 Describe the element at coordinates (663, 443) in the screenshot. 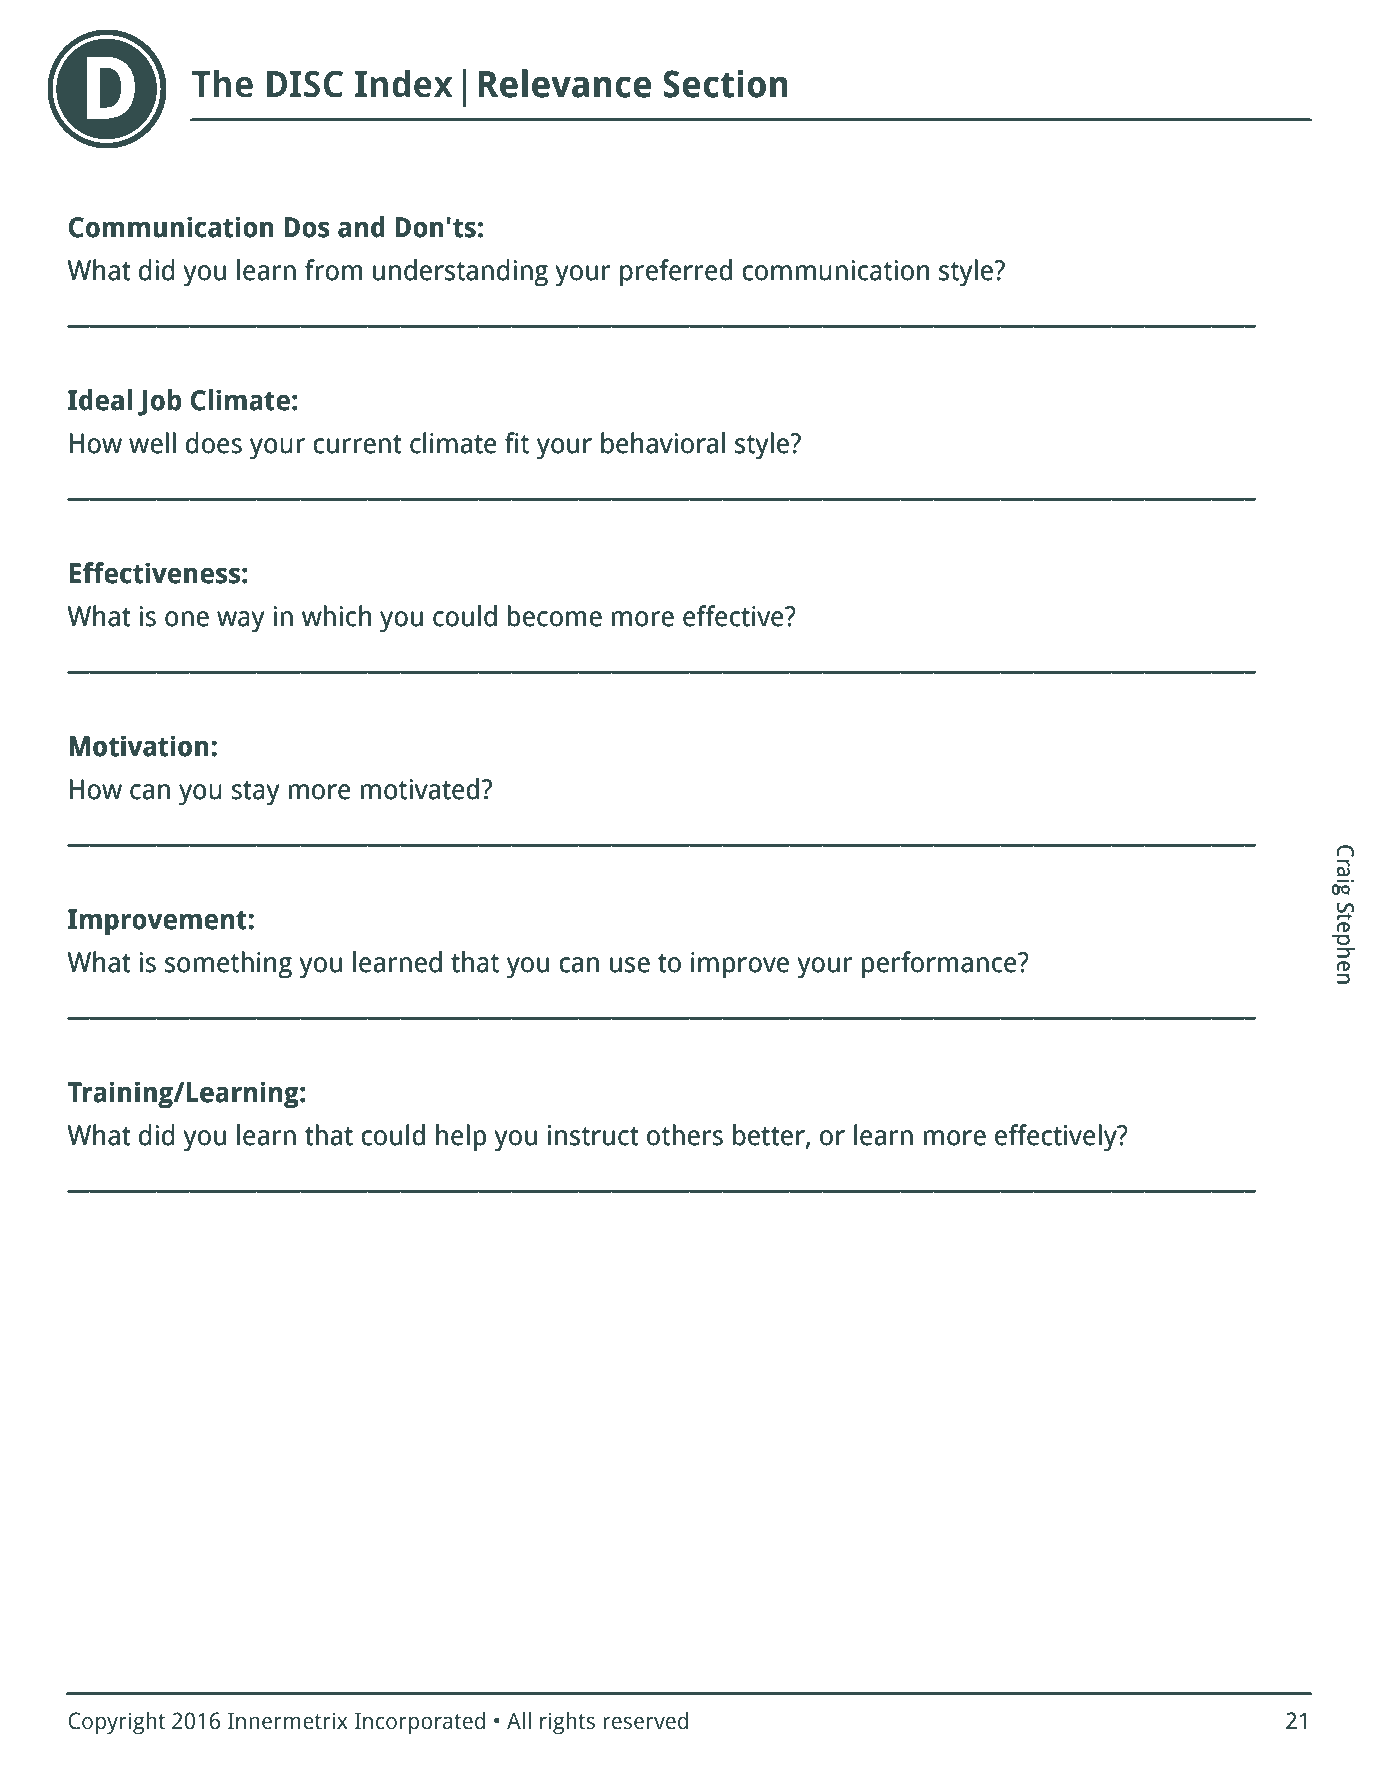

I see `behavioral` at that location.
